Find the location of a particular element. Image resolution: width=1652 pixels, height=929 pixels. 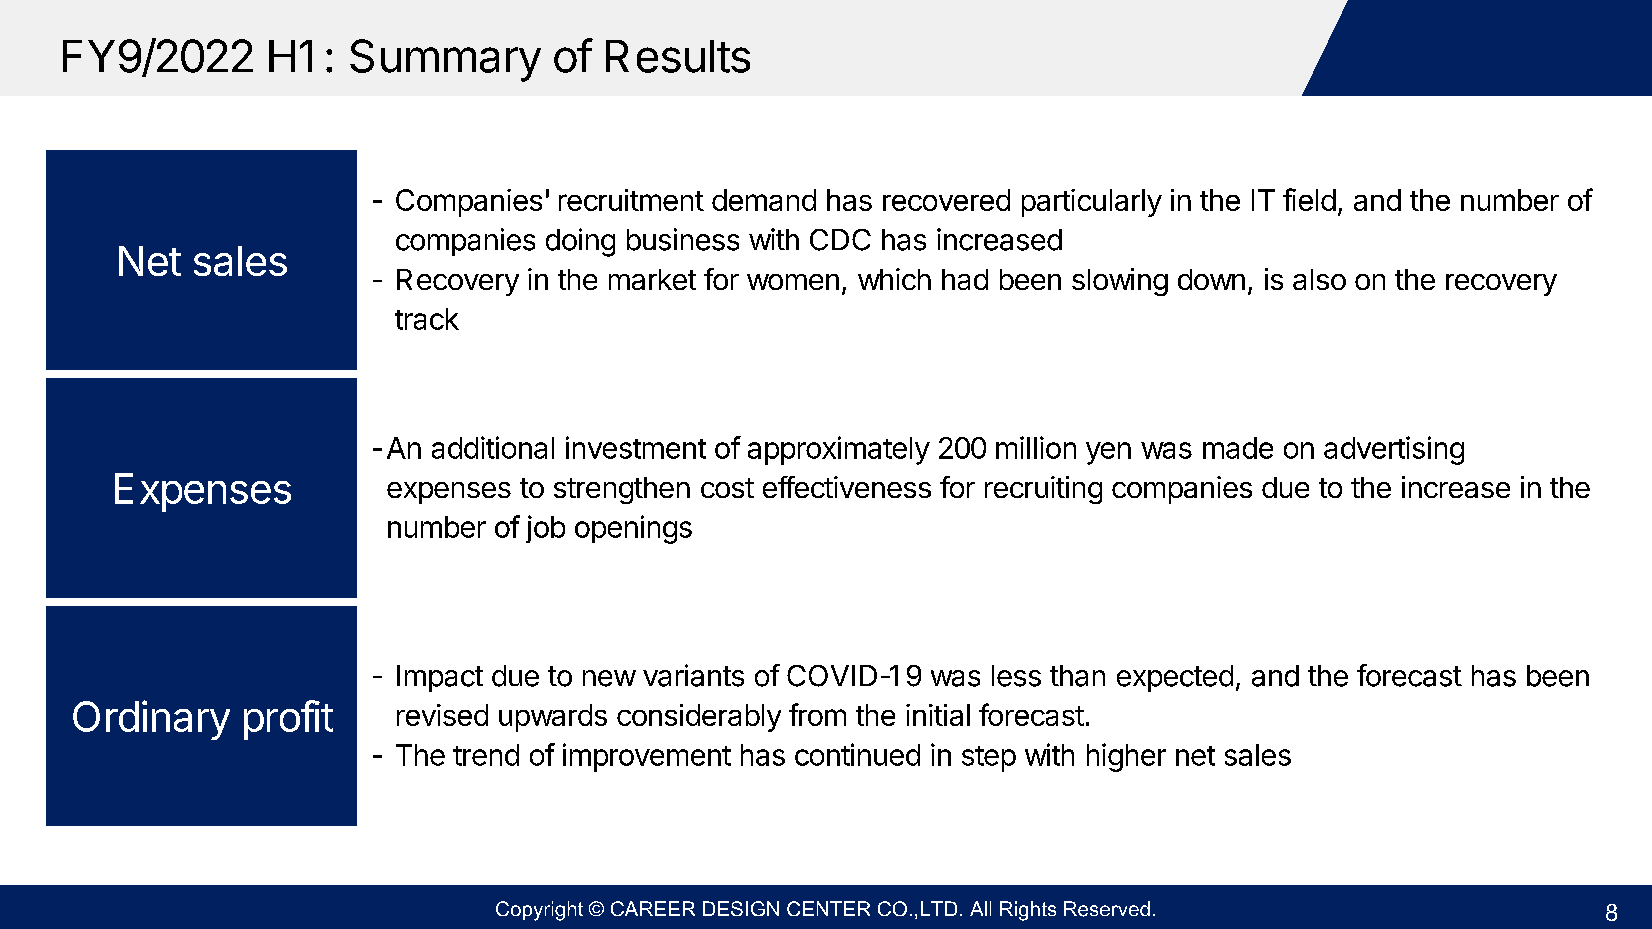

variants is located at coordinates (693, 675).
